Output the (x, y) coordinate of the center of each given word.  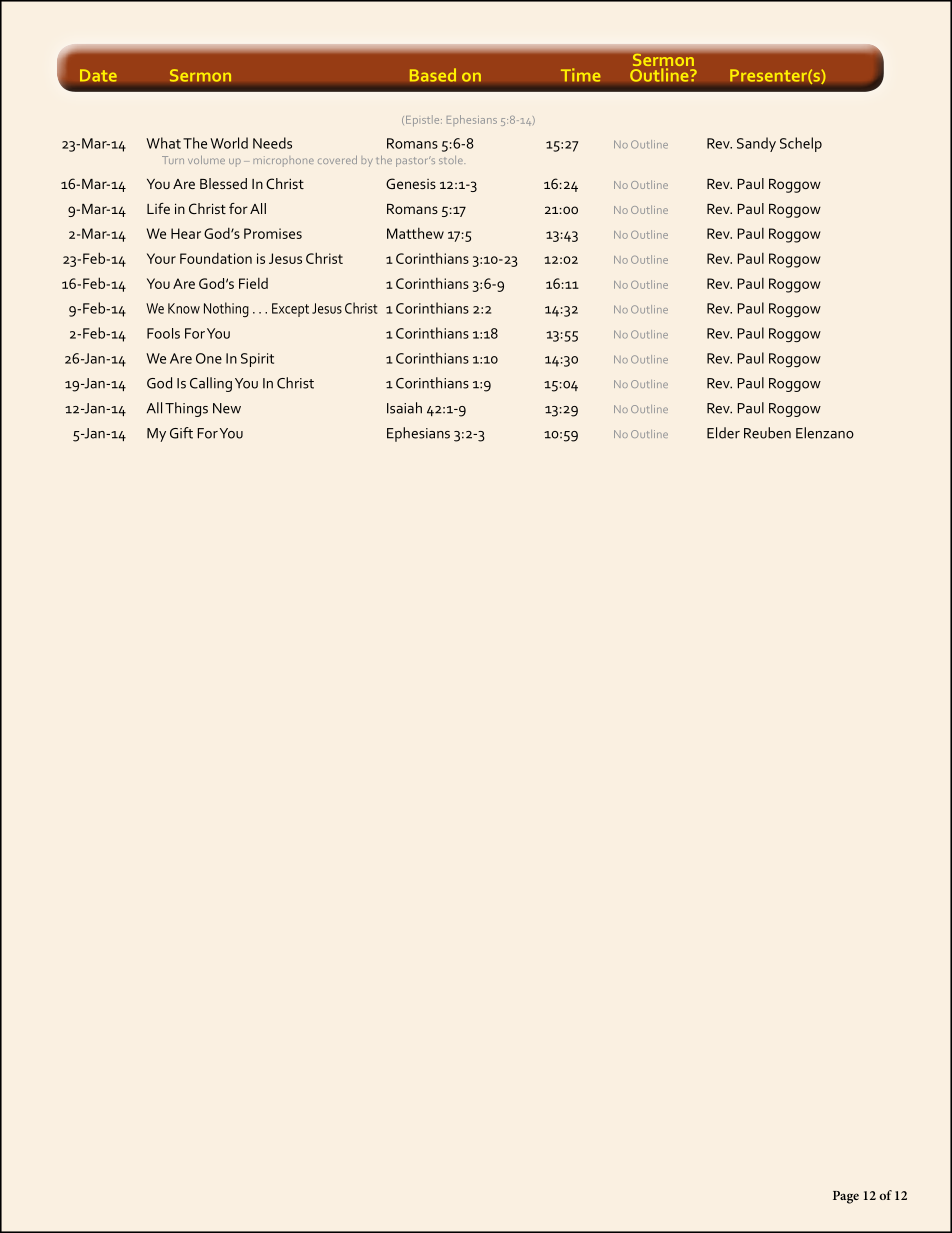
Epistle (424, 120)
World (229, 143)
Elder (723, 433)
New (227, 408)
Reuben (767, 433)
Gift (181, 433)
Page (846, 1197)
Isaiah (404, 408)
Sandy (756, 144)
